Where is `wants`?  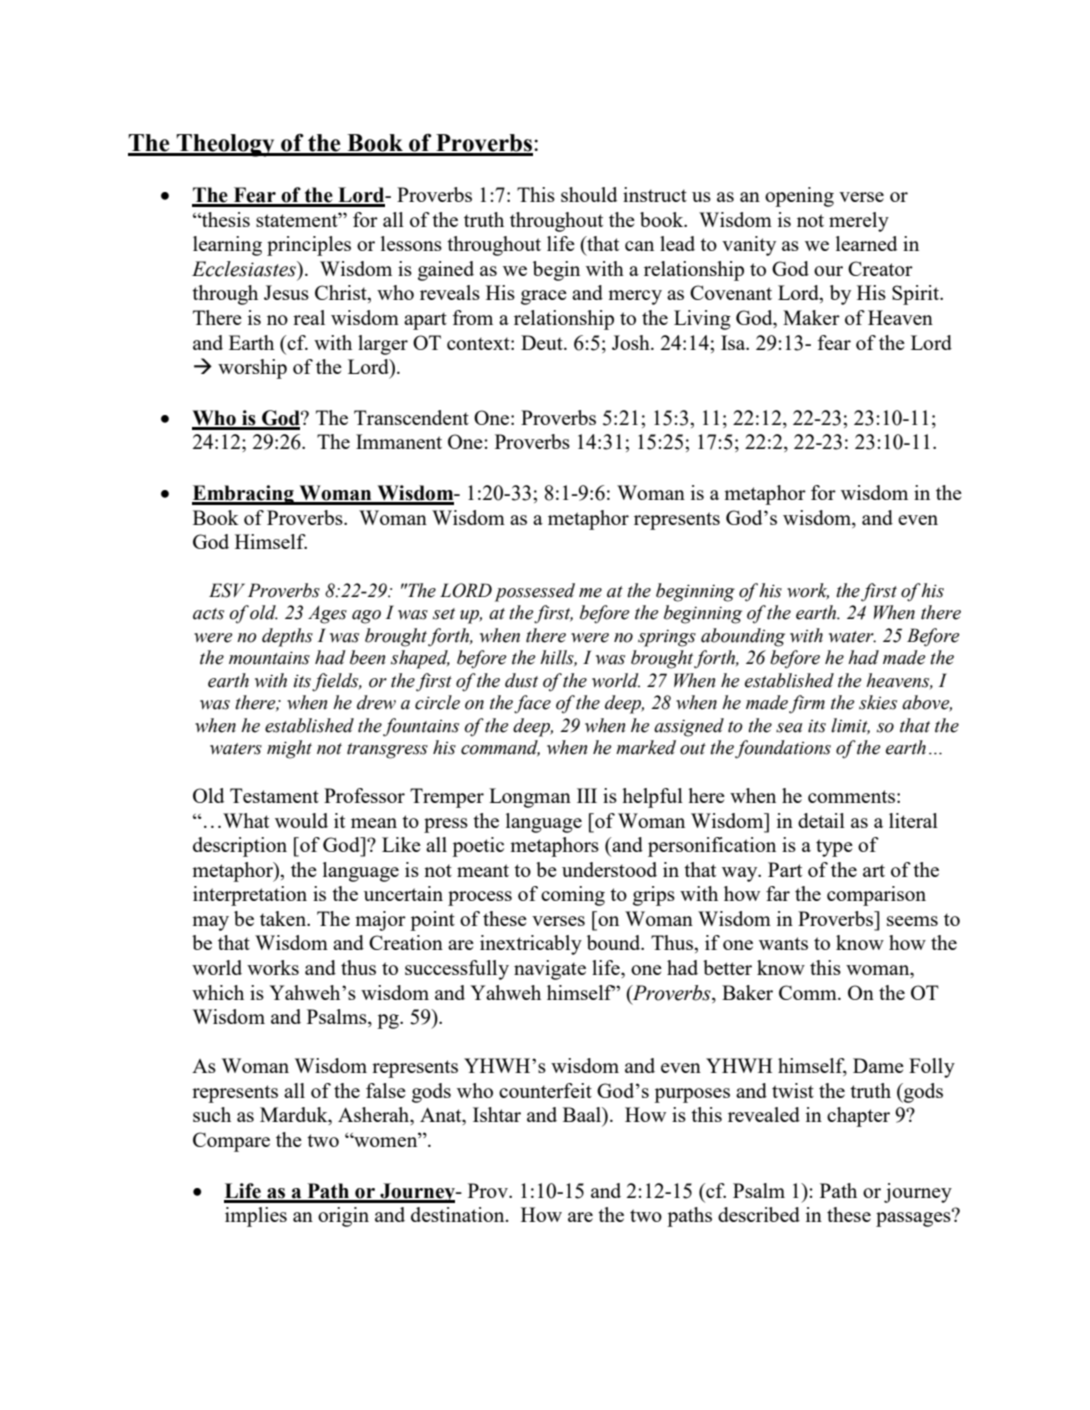 wants is located at coordinates (783, 943).
